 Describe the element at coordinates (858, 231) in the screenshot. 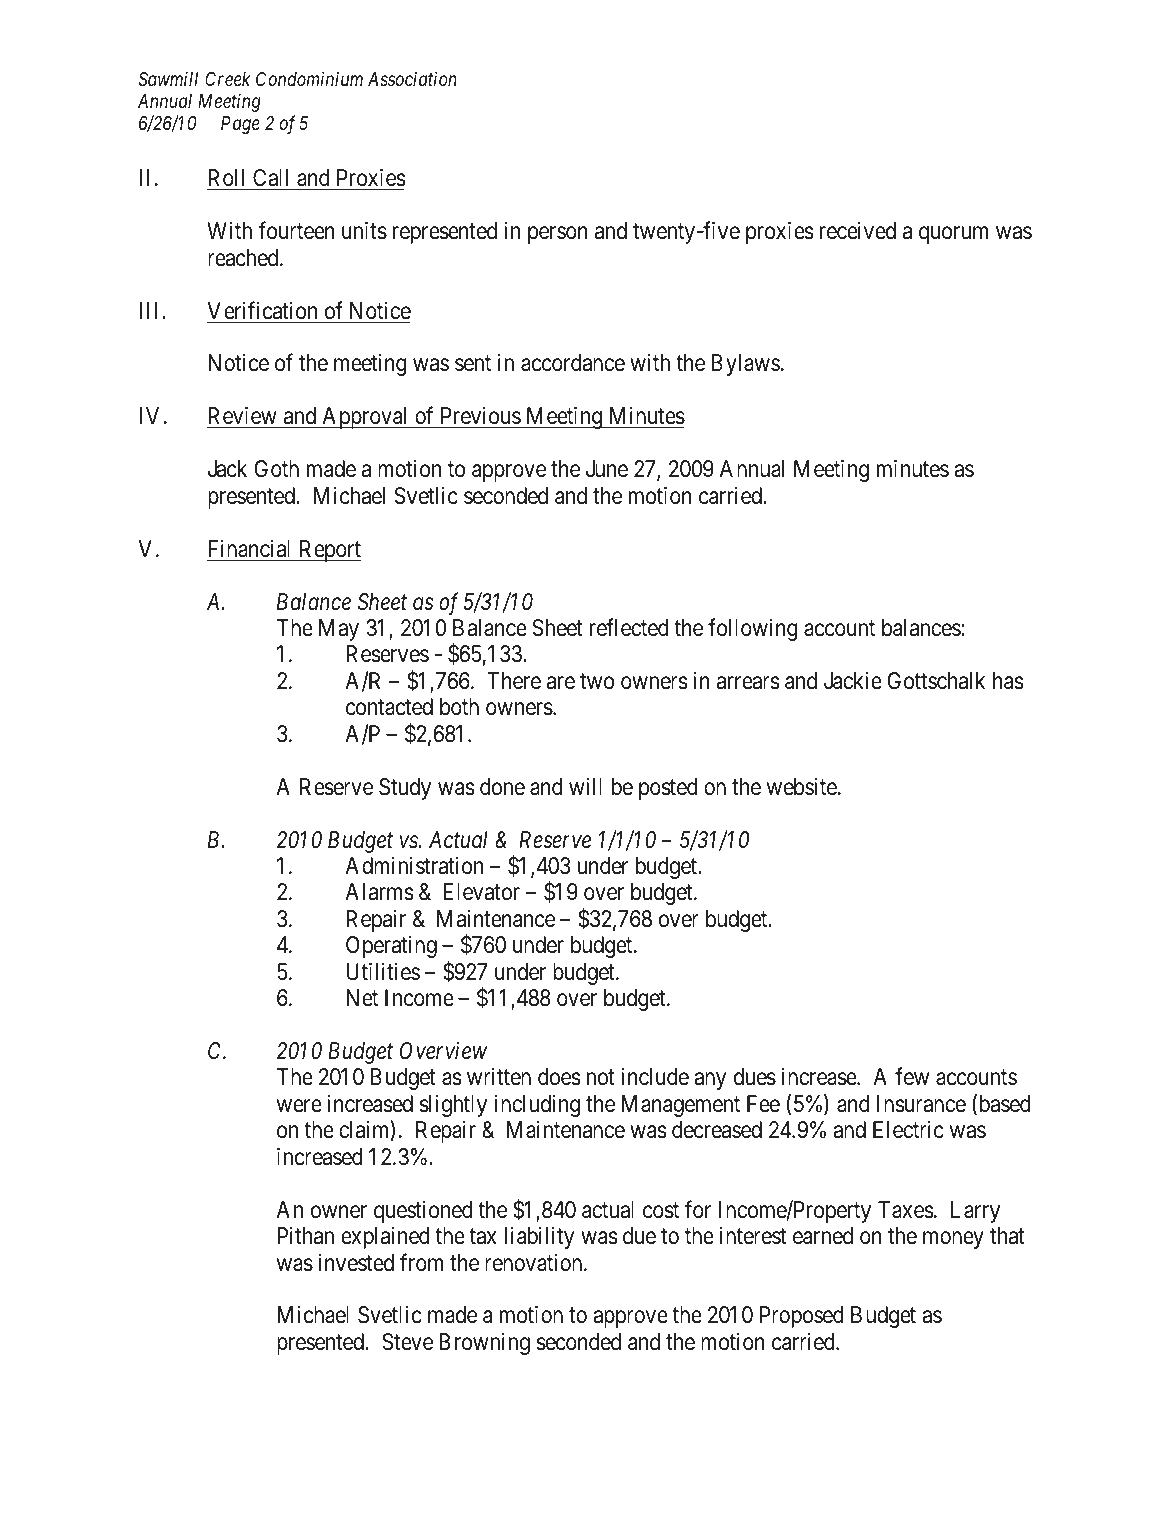

I see `received` at that location.
